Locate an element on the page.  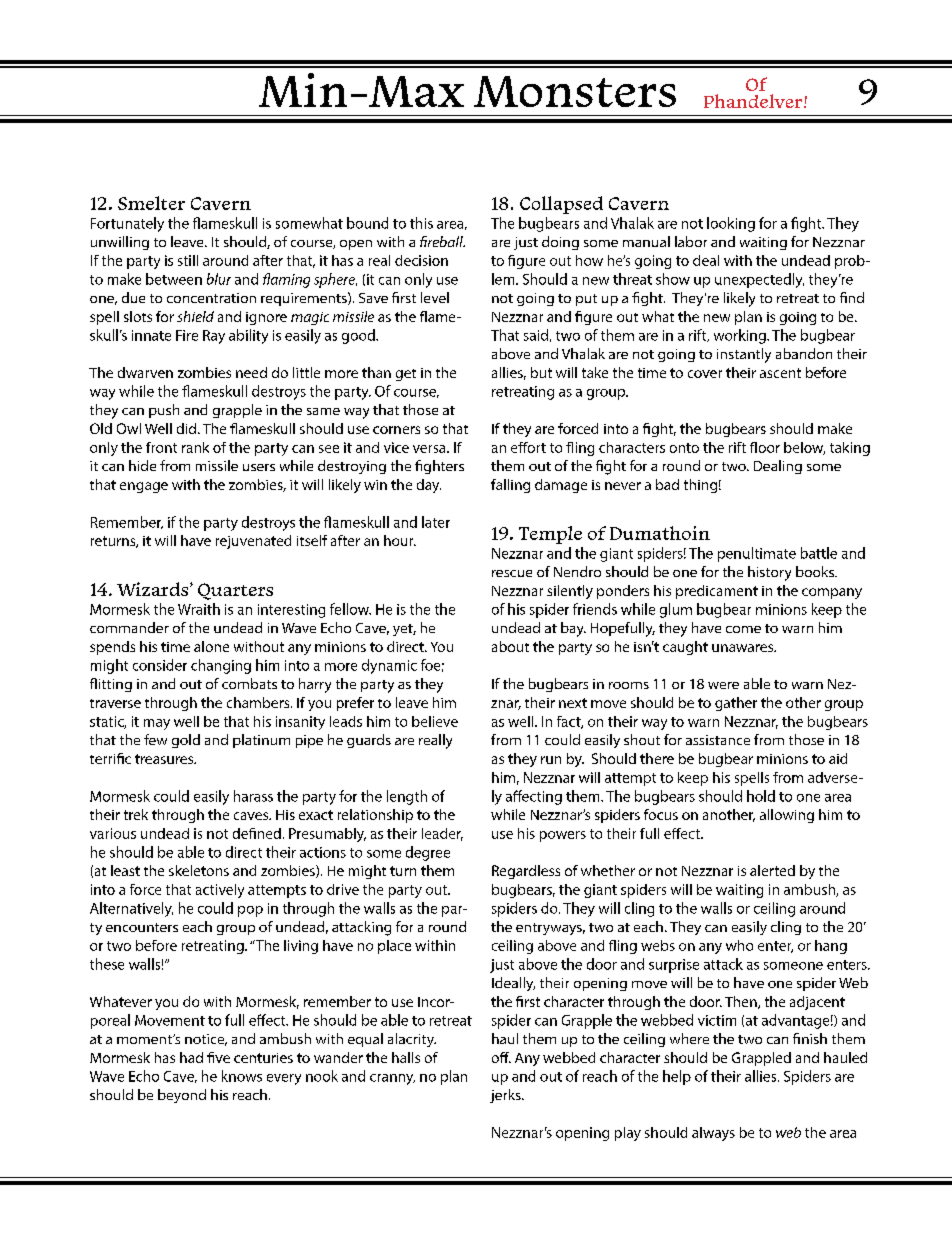
Monsters is located at coordinates (575, 91).
